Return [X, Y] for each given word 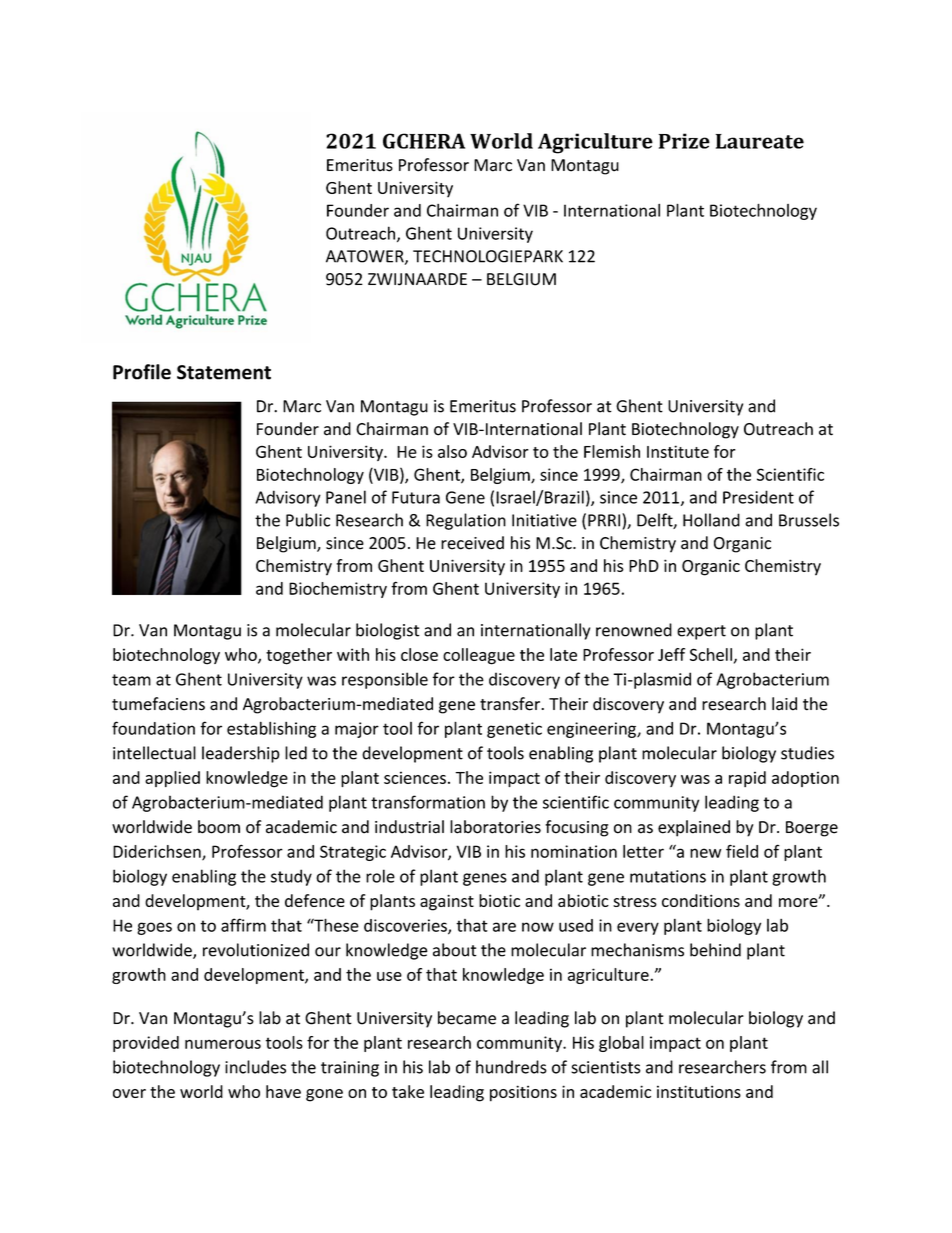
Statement [224, 372]
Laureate [760, 141]
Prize [684, 141]
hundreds [511, 1067]
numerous [223, 1044]
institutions [699, 1091]
